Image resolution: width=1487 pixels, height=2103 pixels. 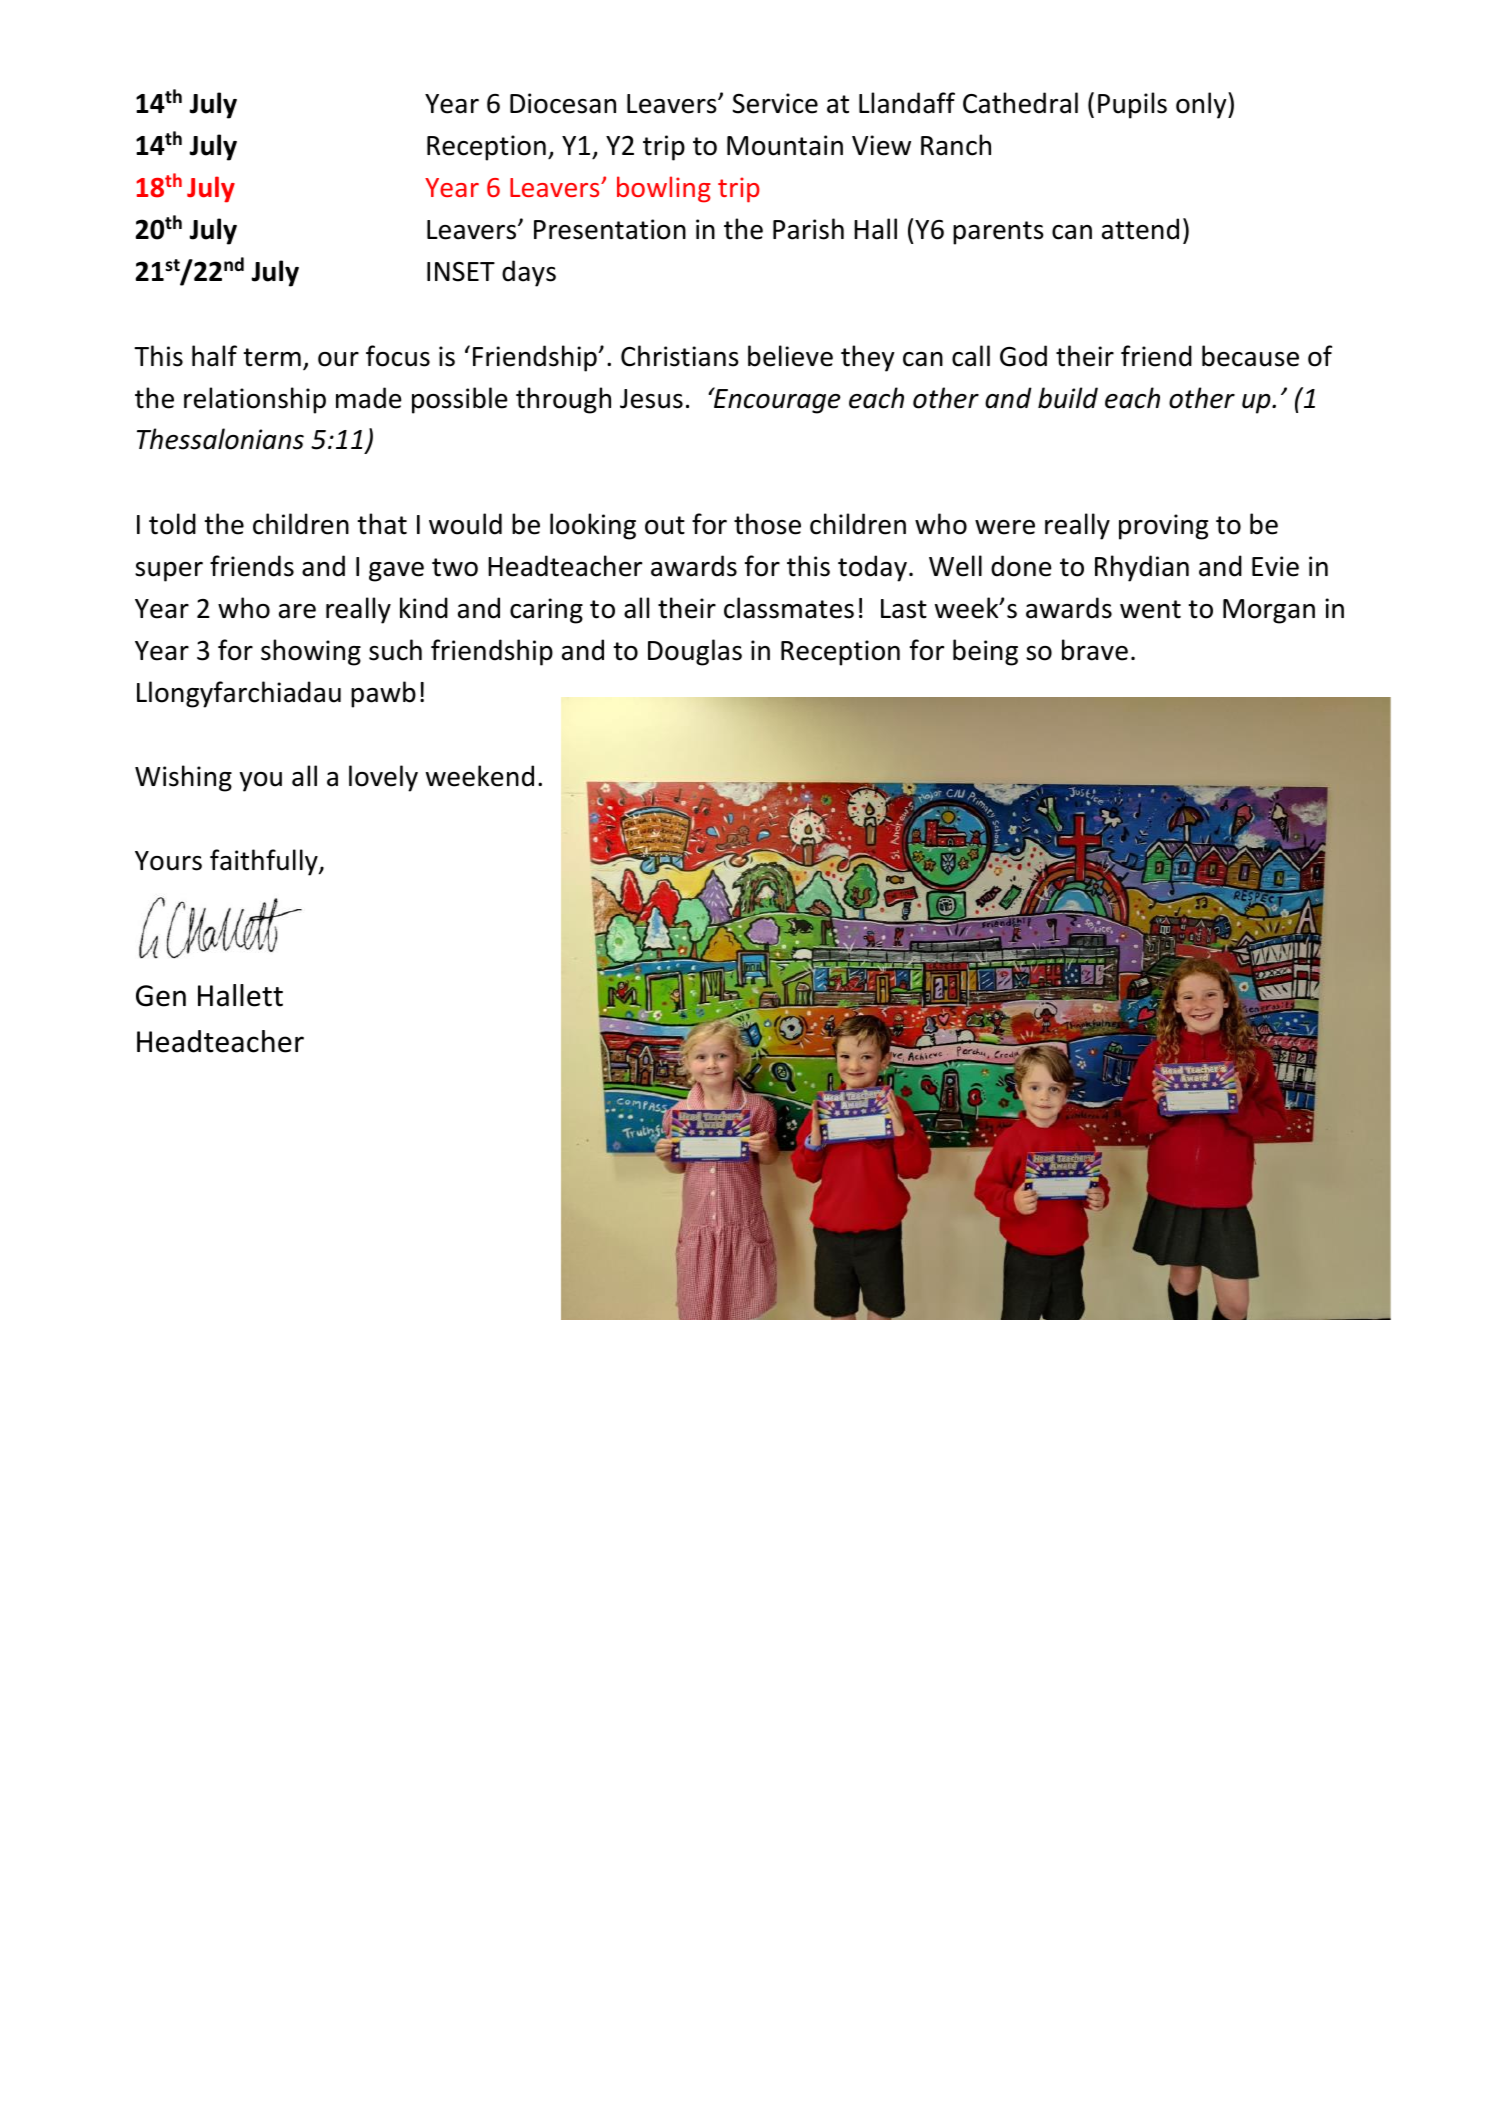 What do you see at coordinates (665, 525) in the image?
I see `out` at bounding box center [665, 525].
